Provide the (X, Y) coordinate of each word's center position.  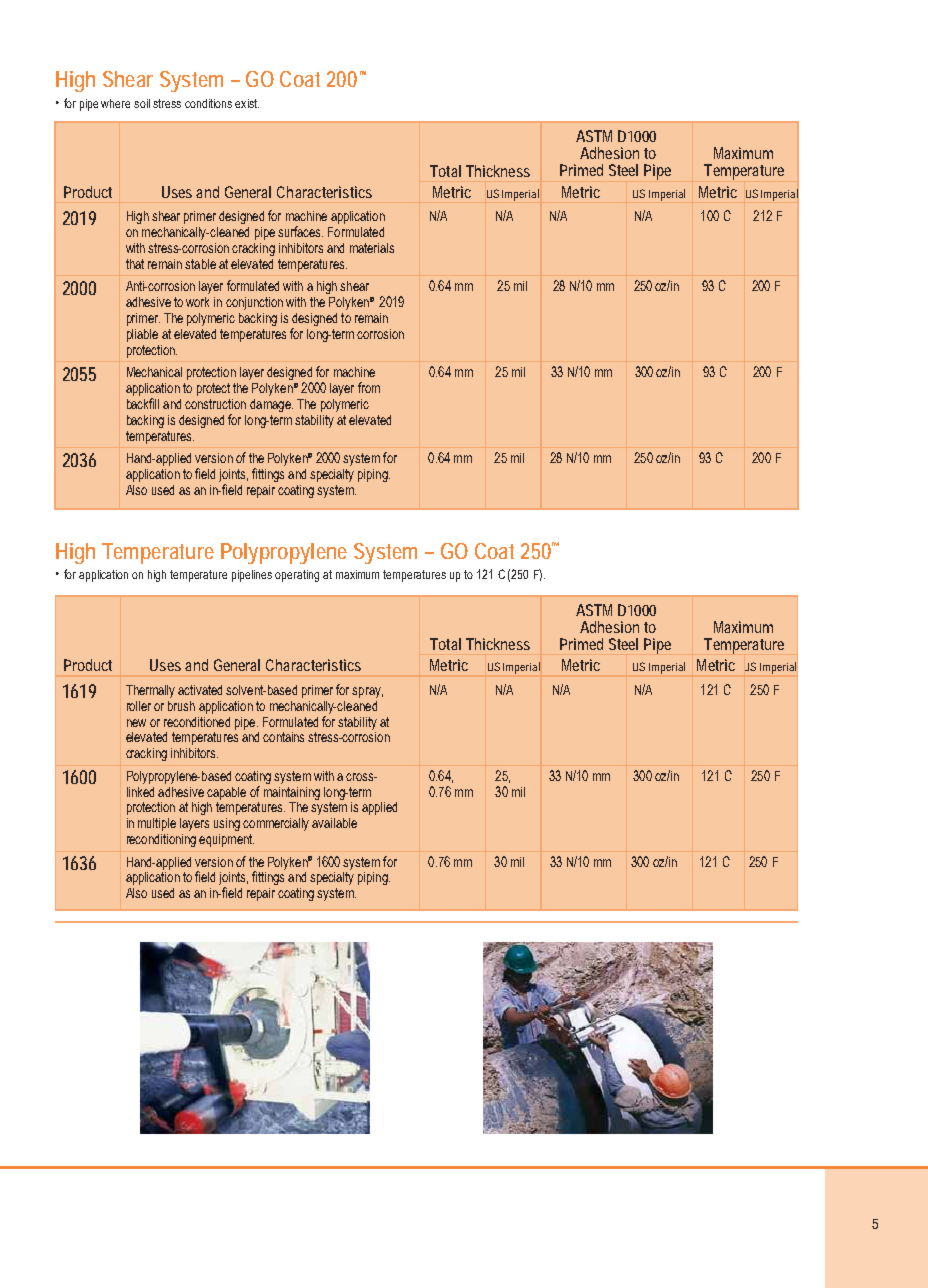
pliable (142, 335)
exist (247, 103)
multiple (157, 824)
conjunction (254, 303)
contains (283, 737)
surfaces (300, 231)
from (369, 387)
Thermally (150, 691)
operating (297, 576)
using (227, 824)
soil (142, 103)
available (334, 823)
